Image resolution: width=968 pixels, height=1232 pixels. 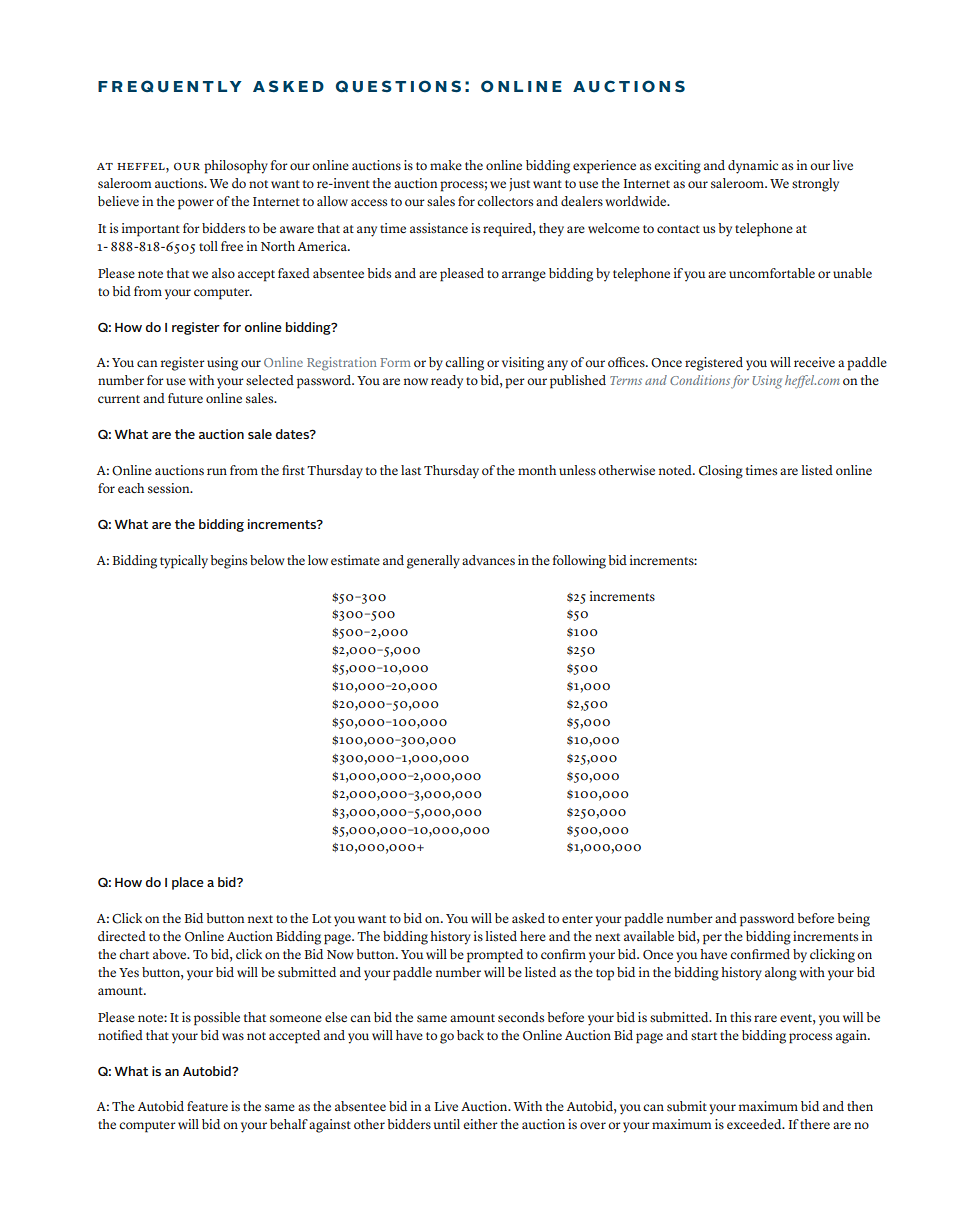 What do you see at coordinates (207, 1106) in the screenshot?
I see `feature` at bounding box center [207, 1106].
